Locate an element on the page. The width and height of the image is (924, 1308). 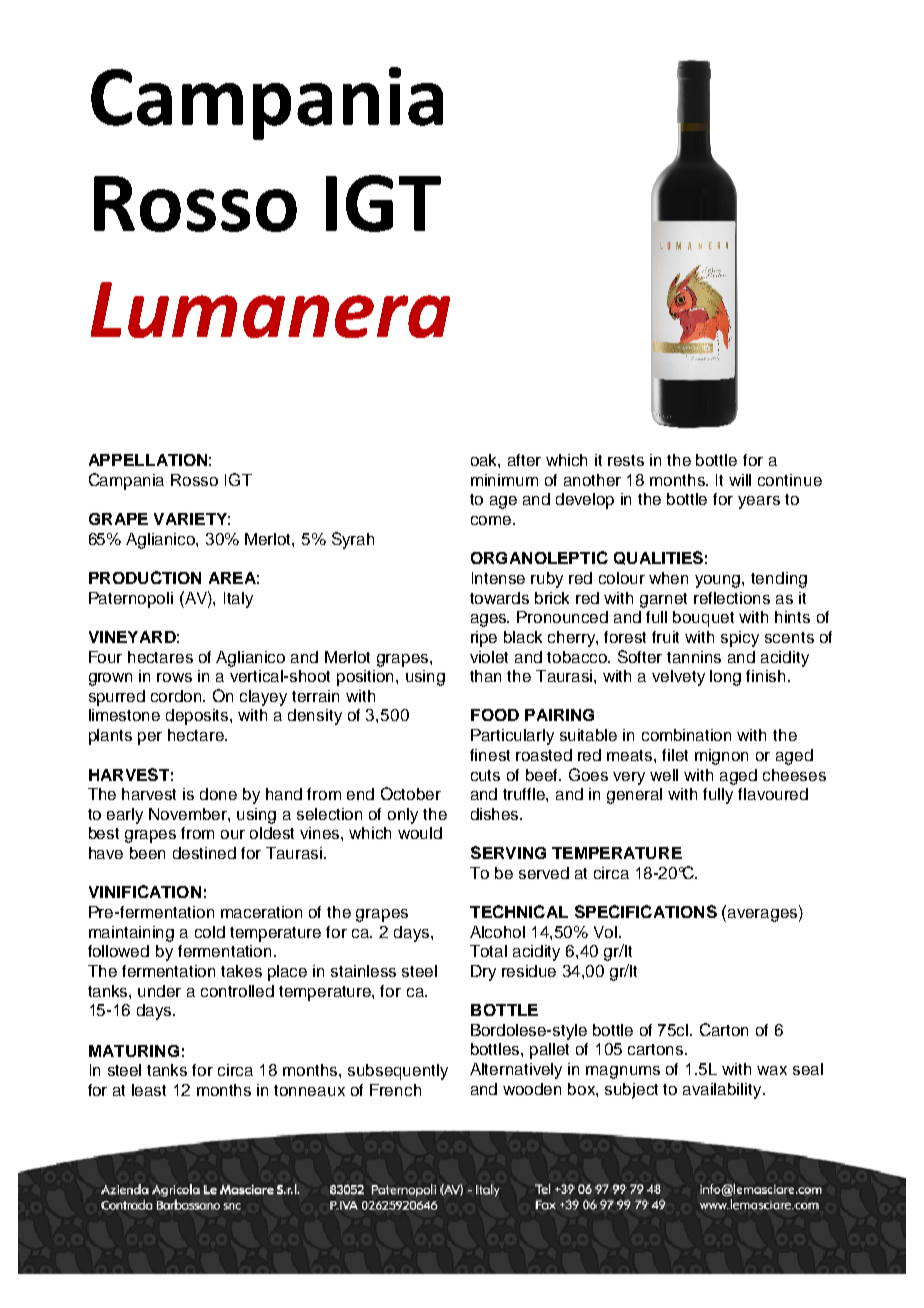
will is located at coordinates (740, 480).
